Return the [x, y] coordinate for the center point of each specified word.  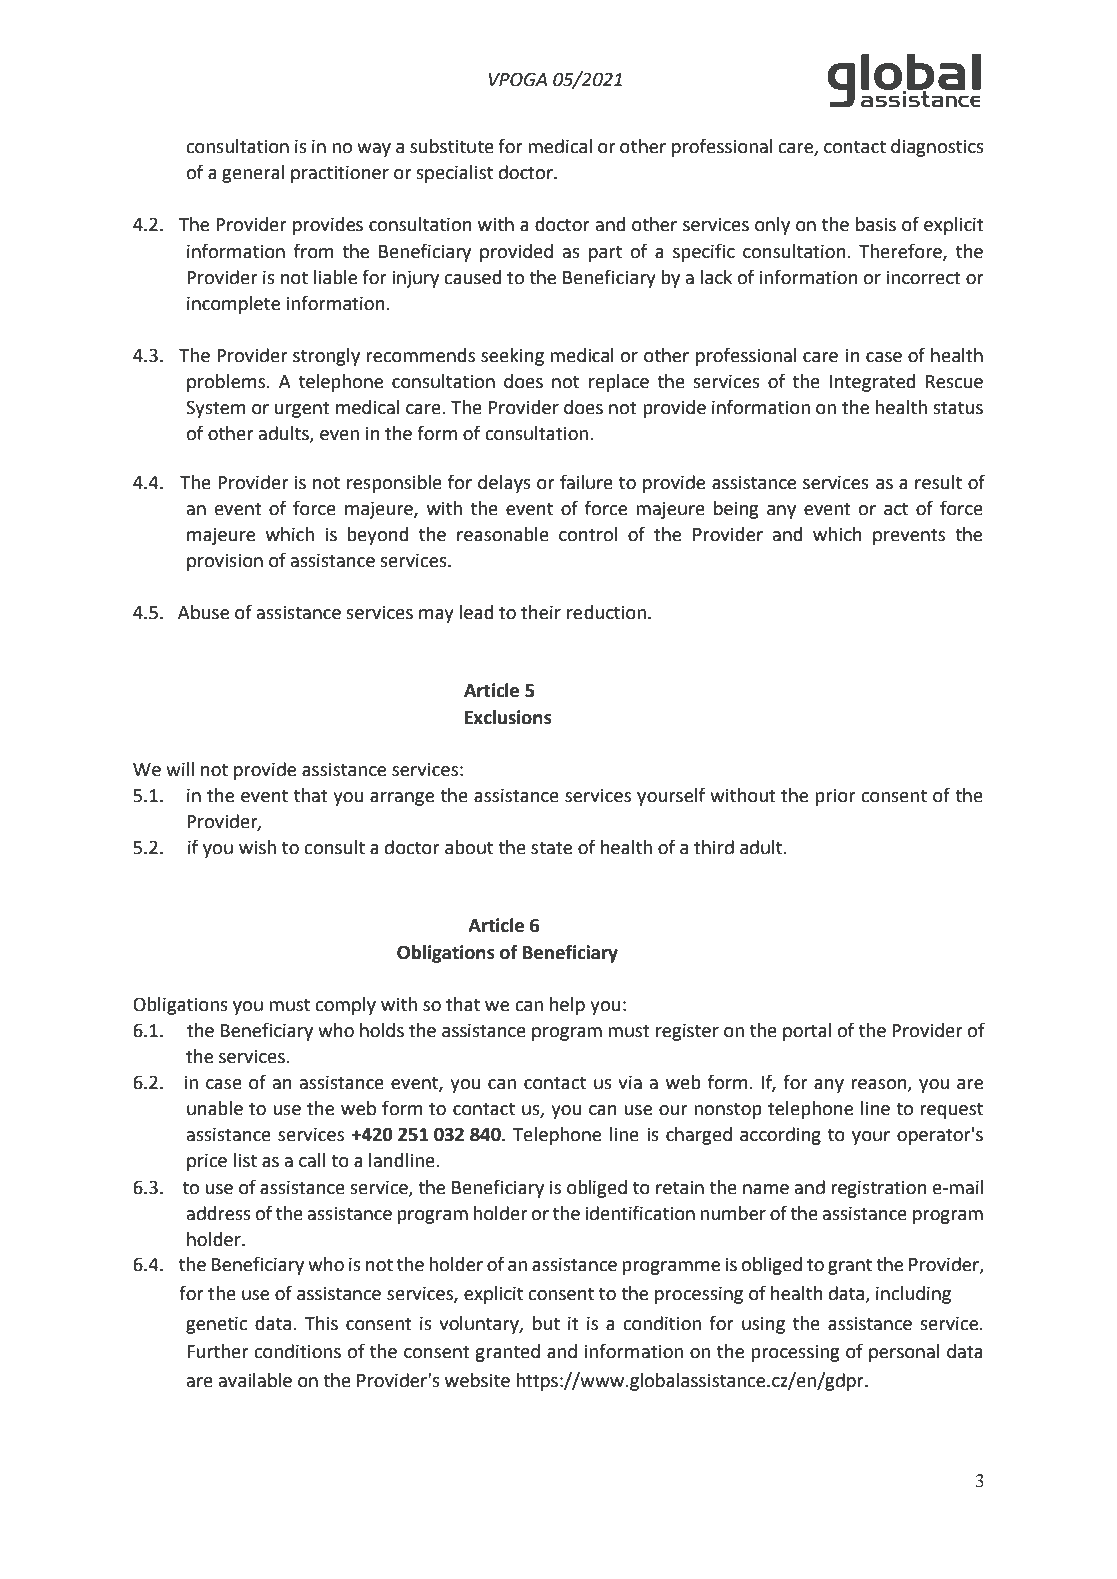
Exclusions [508, 717]
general [253, 174]
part [605, 253]
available [255, 1380]
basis [876, 224]
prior [835, 797]
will [180, 769]
